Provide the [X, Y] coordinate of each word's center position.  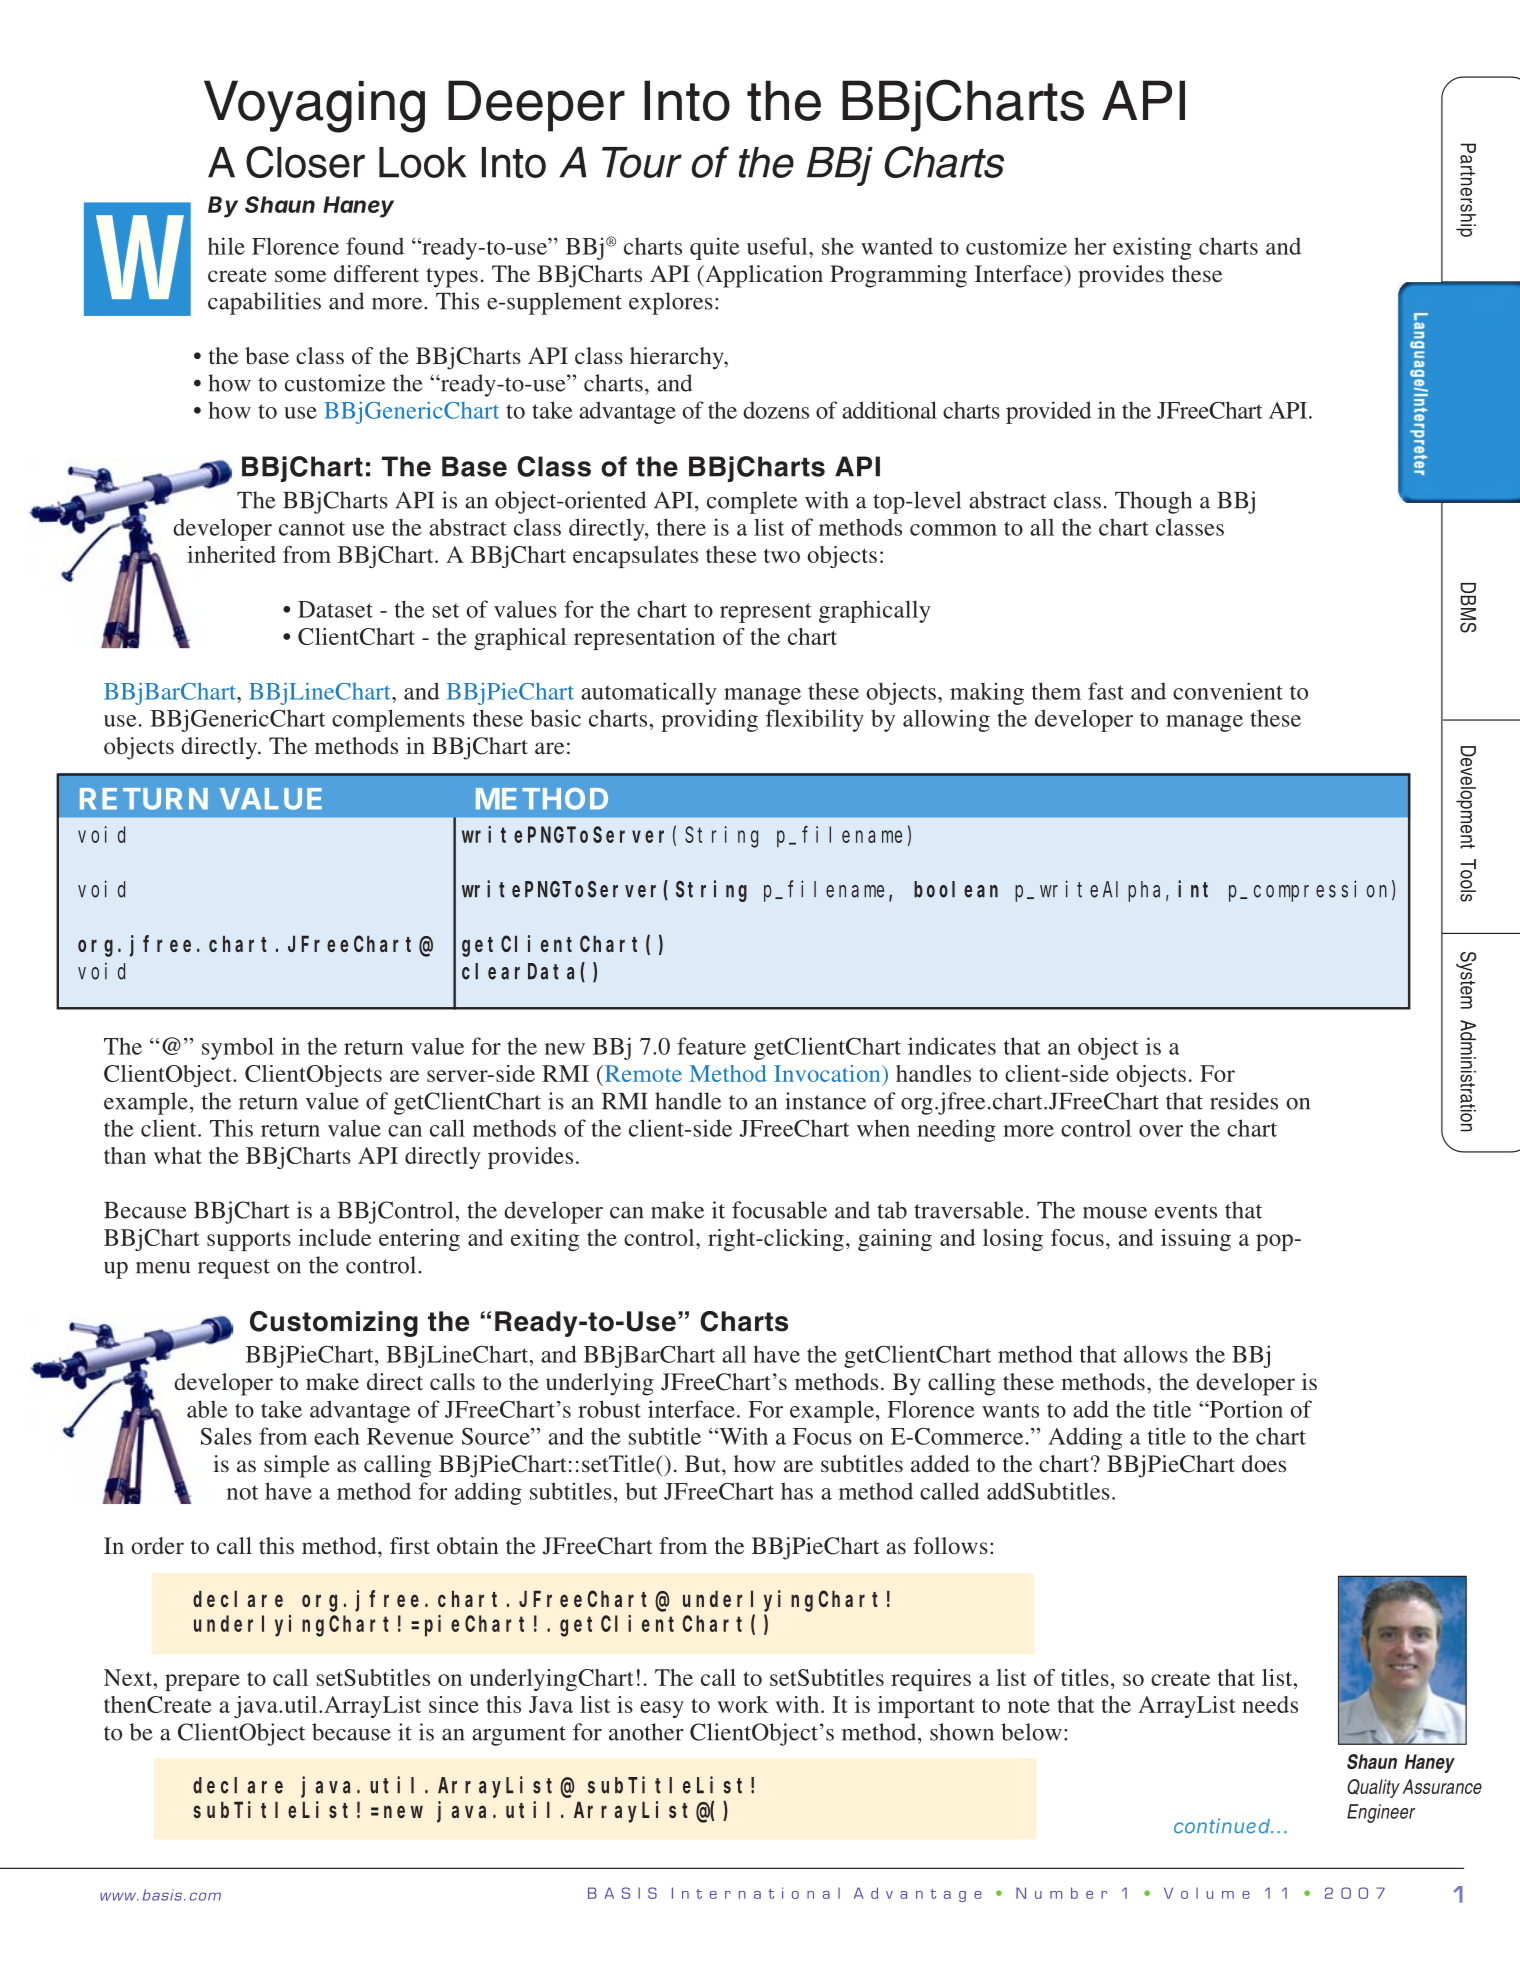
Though [1153, 502]
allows [1156, 1354]
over [1161, 1131]
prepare [202, 1682]
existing [1152, 248]
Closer [305, 162]
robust [609, 1409]
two [782, 555]
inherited [231, 554]
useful [778, 246]
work [743, 1704]
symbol [238, 1048]
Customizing [334, 1324]
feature [711, 1046]
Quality [1373, 1788]
